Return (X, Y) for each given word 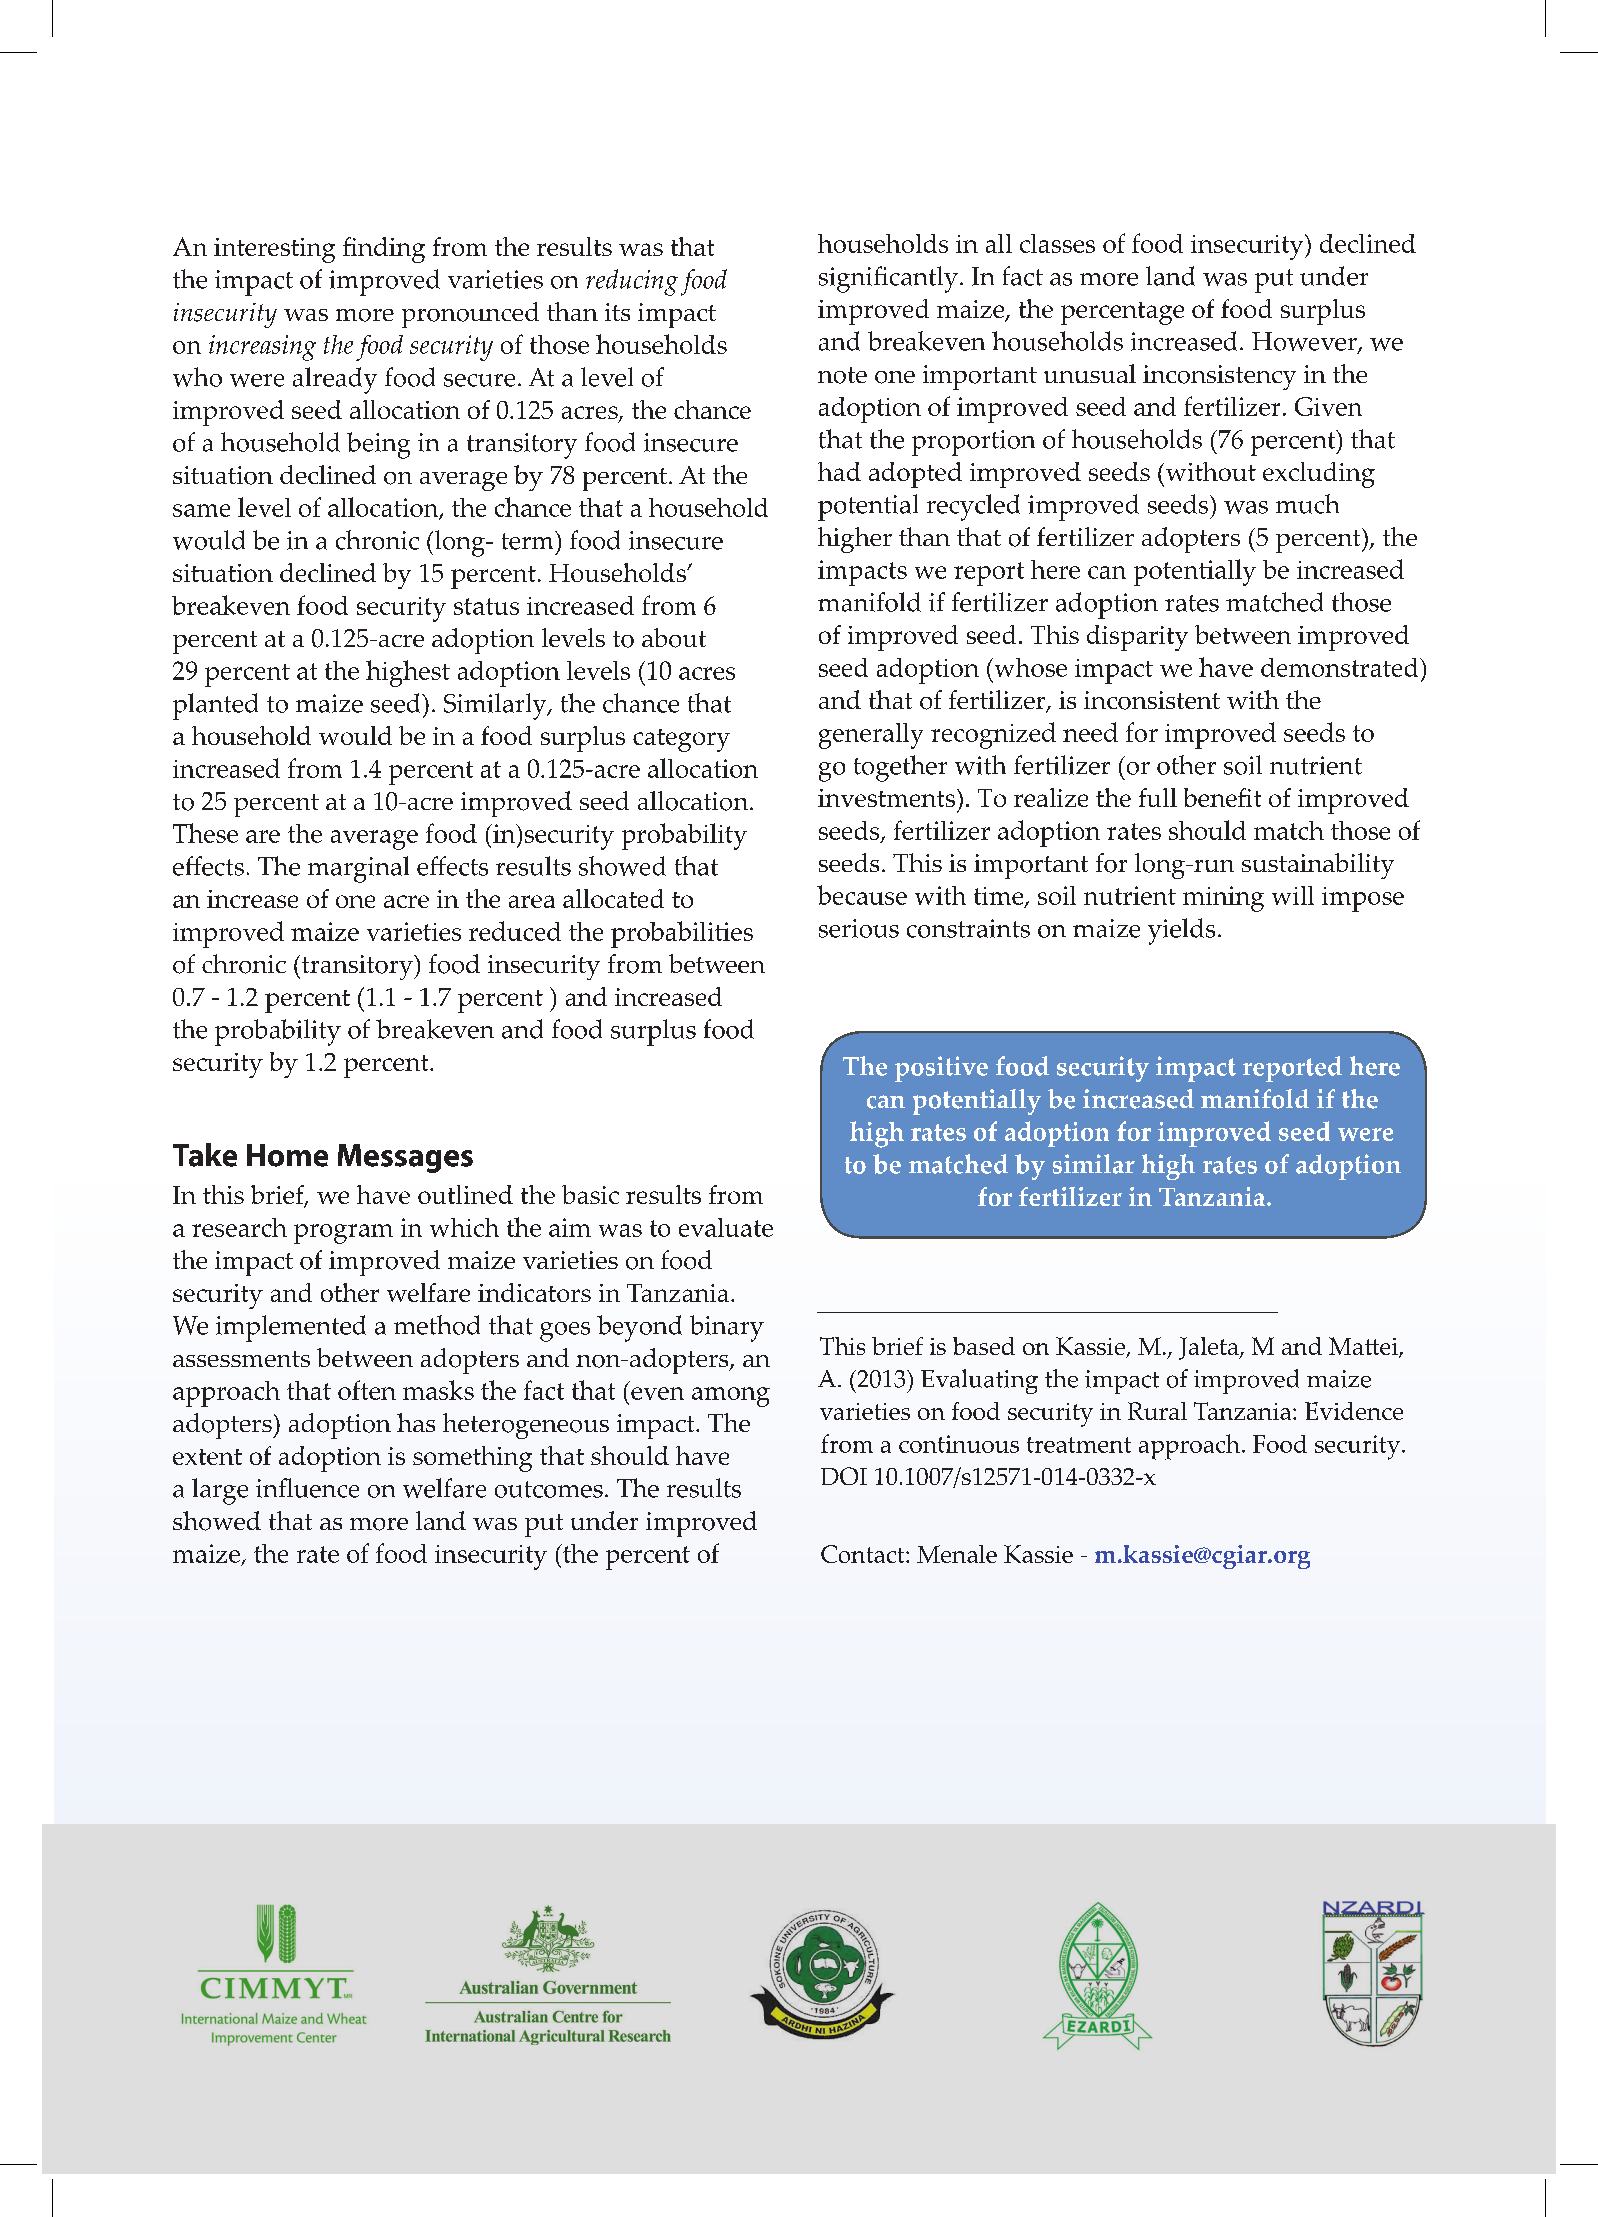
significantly (888, 279)
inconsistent (1152, 700)
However (1305, 343)
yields (1181, 931)
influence (307, 1488)
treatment (1079, 1445)
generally (871, 736)
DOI (844, 1476)
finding (384, 250)
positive (941, 1069)
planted (215, 706)
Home (287, 1155)
